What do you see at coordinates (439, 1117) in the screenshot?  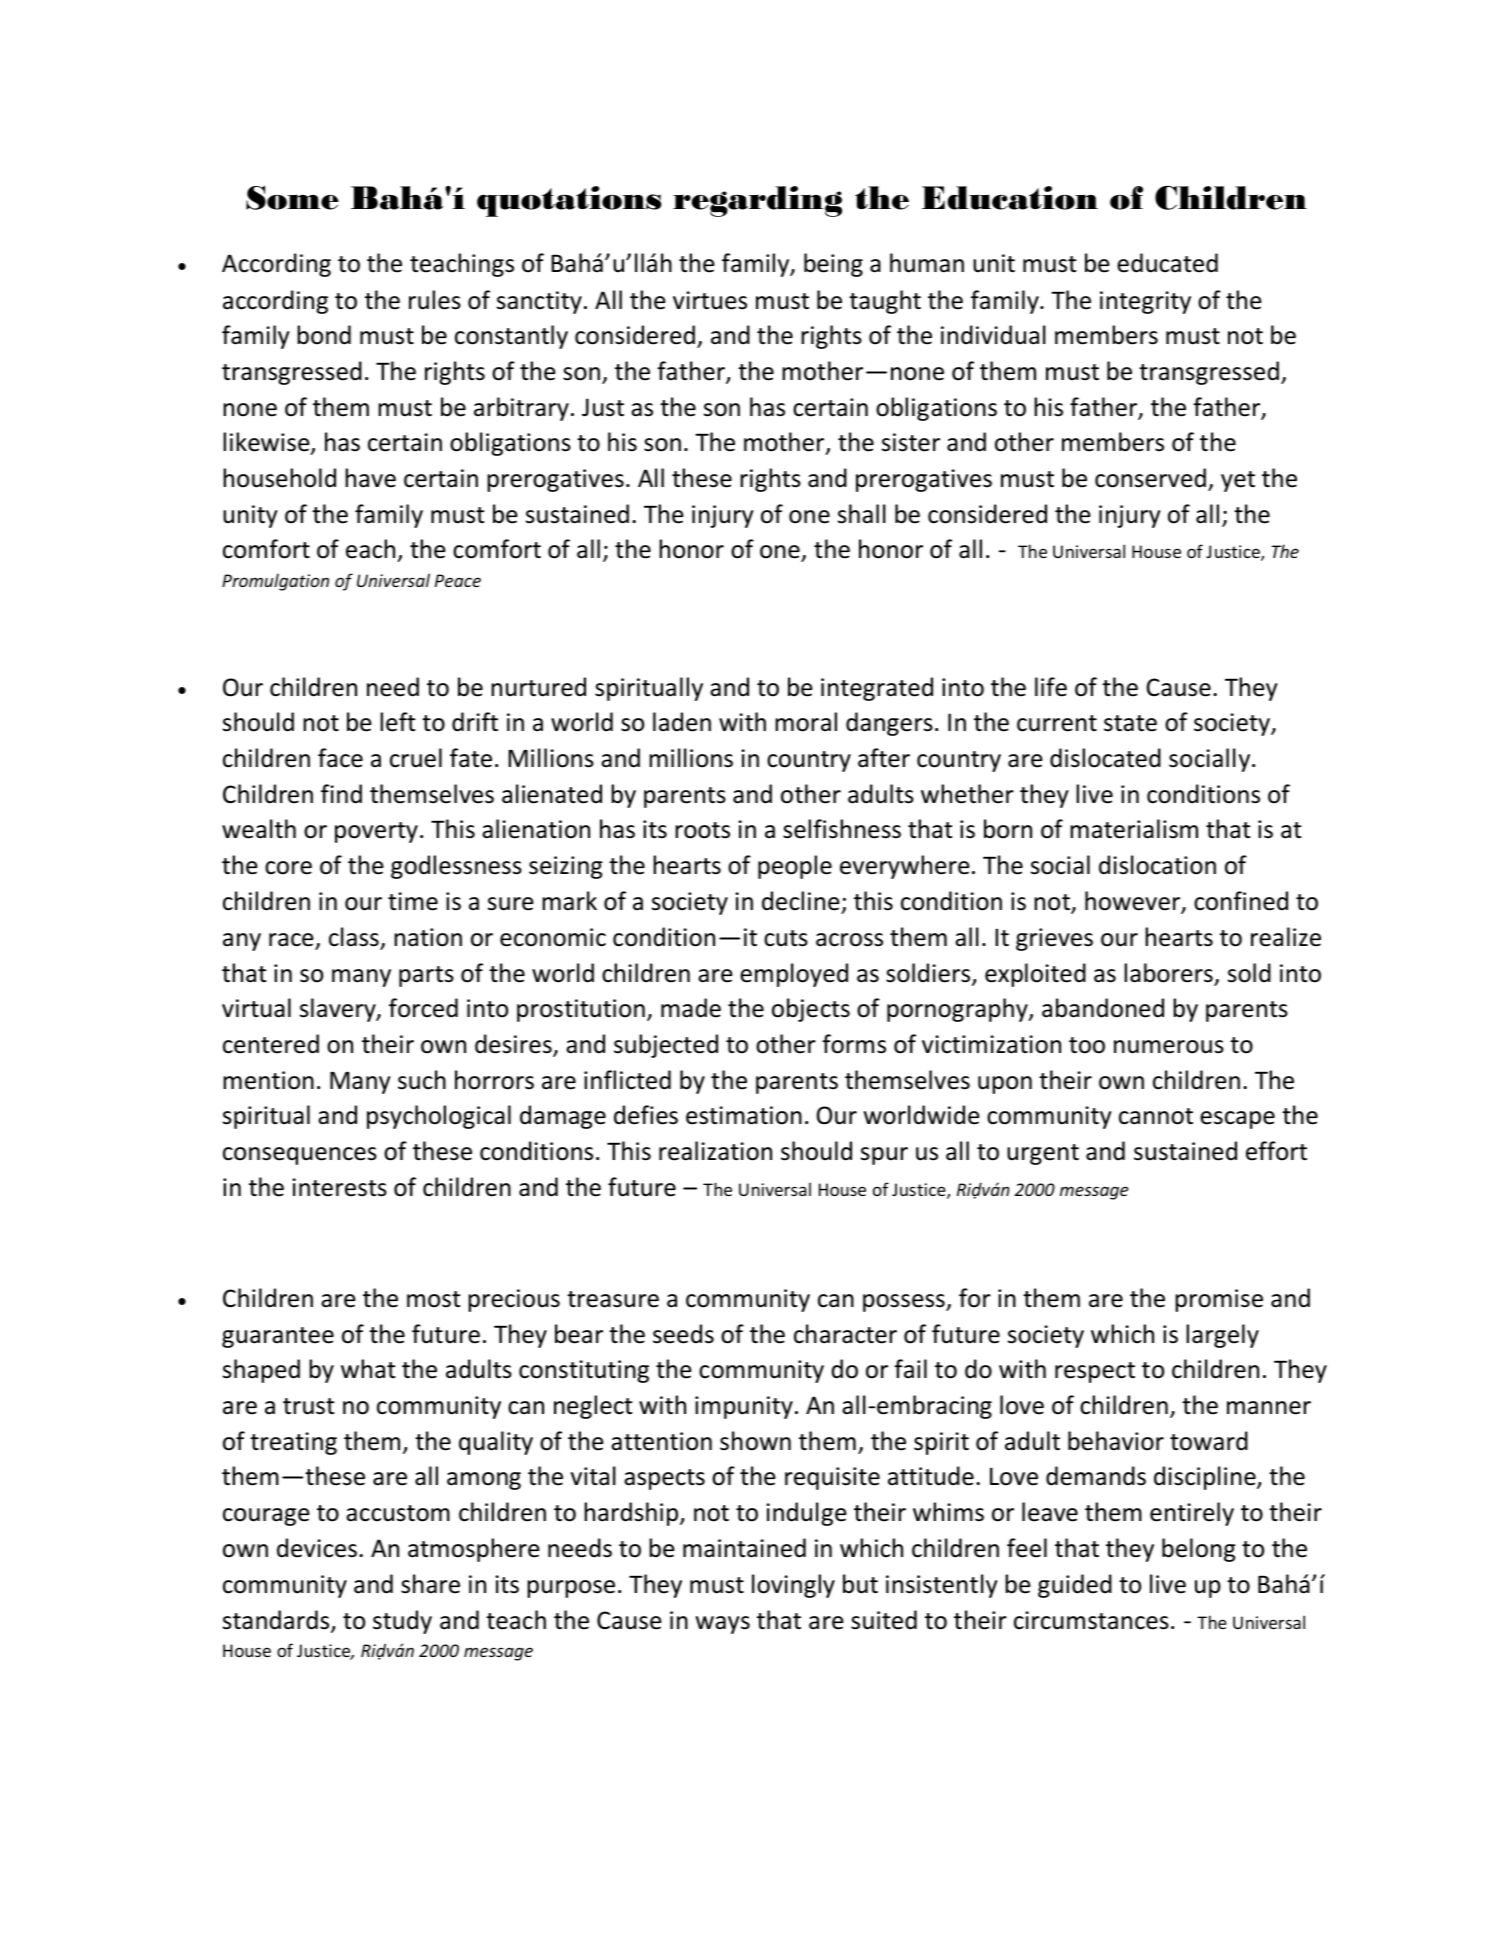 I see `psychological` at bounding box center [439, 1117].
